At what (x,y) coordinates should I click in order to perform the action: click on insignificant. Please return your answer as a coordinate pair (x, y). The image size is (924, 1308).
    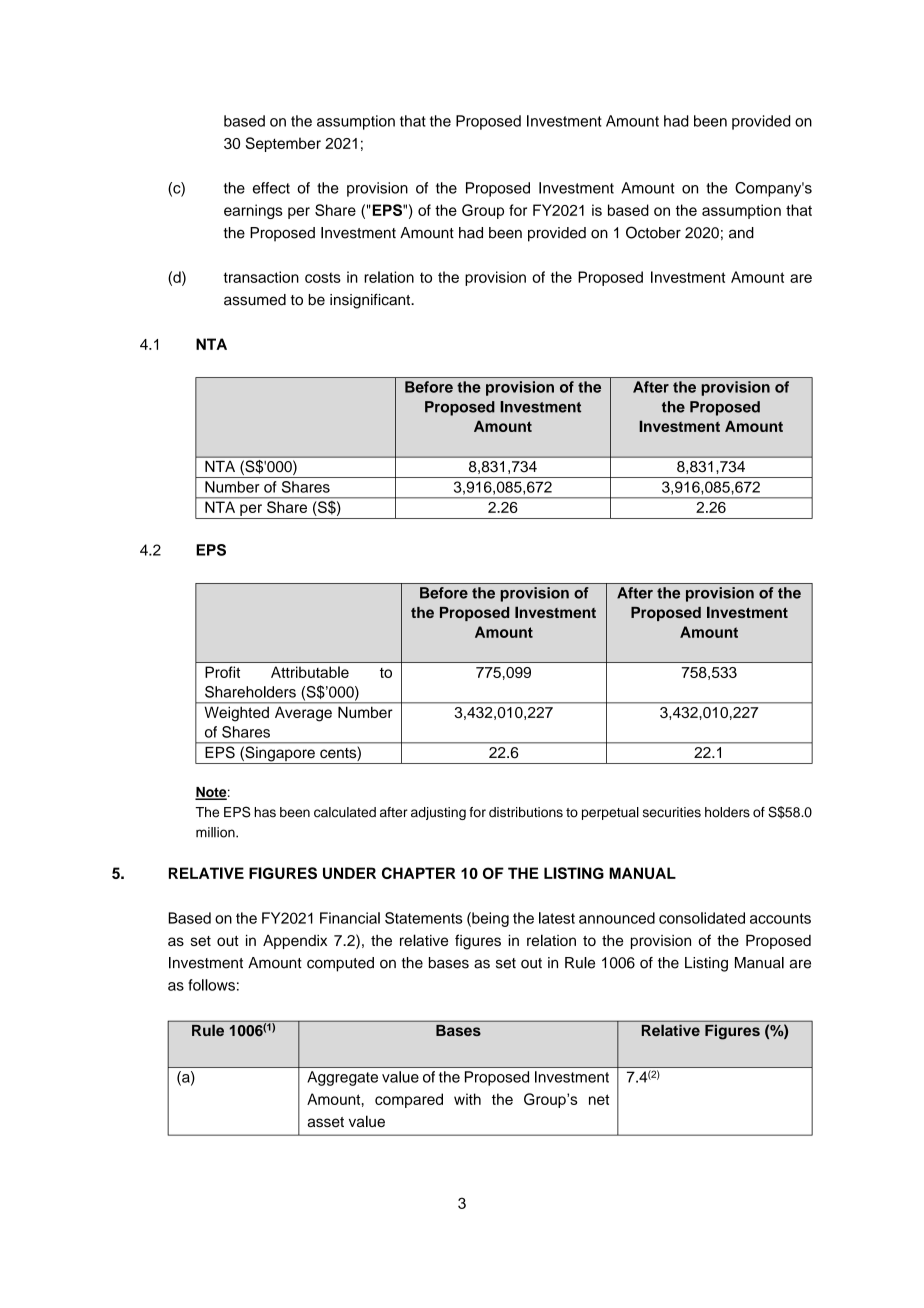
    Looking at the image, I should click on (371, 301).
